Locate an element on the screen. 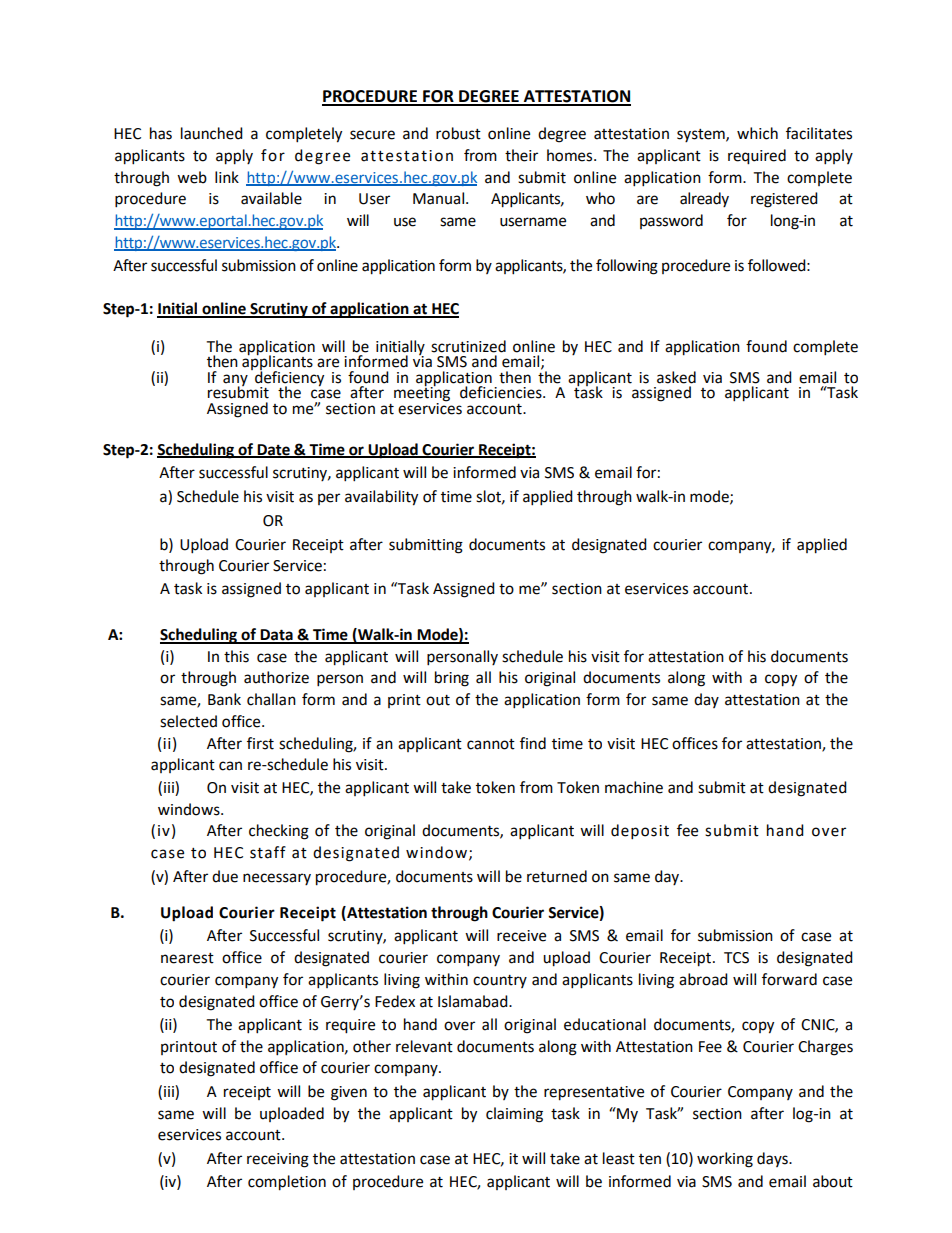 This screenshot has height=1233, width=952. claiming is located at coordinates (514, 1115).
